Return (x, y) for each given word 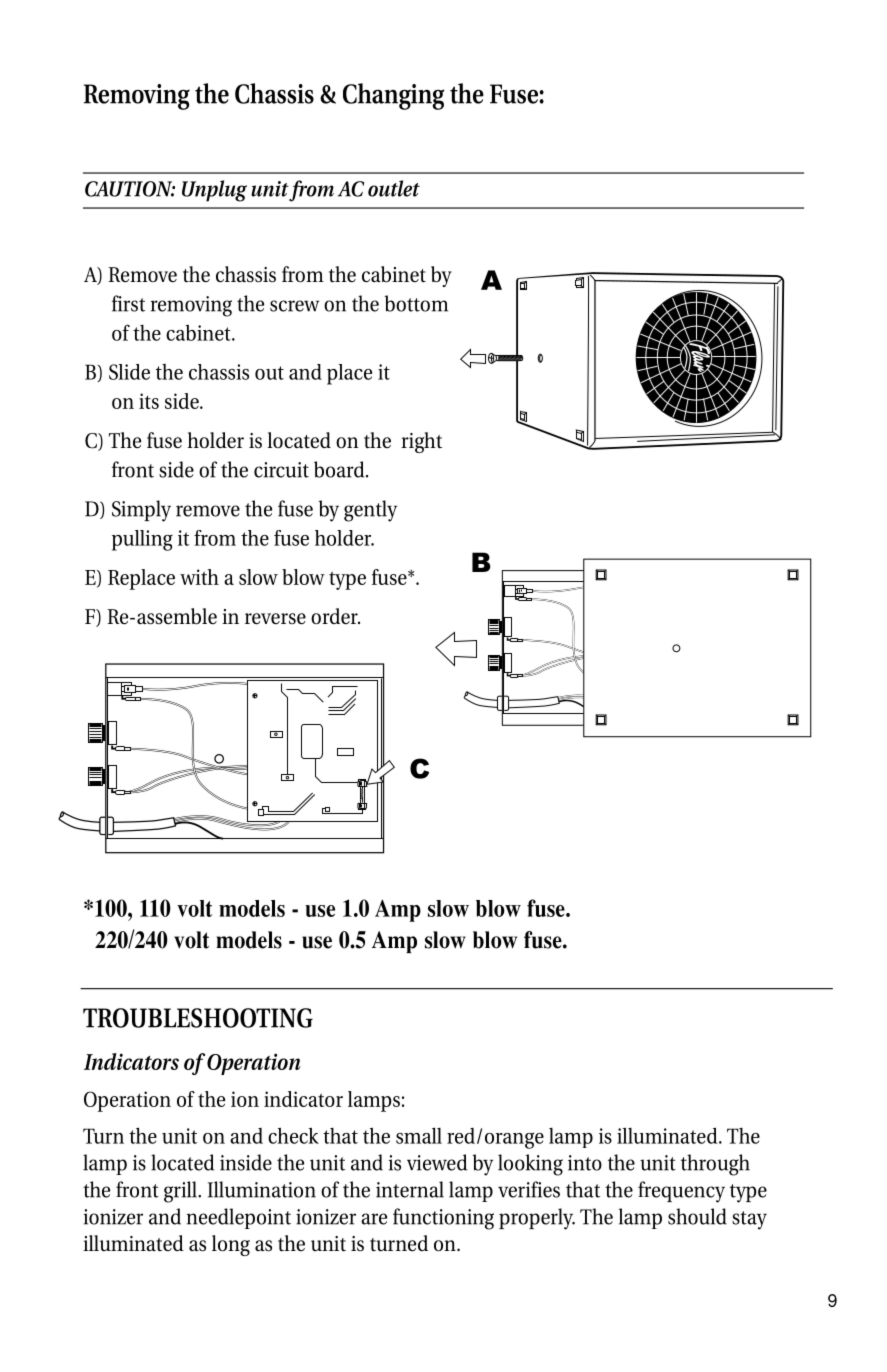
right (421, 442)
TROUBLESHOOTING (198, 1018)
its (149, 401)
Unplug (214, 191)
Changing (393, 96)
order (335, 616)
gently (370, 511)
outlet (394, 188)
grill (181, 1192)
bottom (416, 303)
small (419, 1135)
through (715, 1165)
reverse (275, 619)
